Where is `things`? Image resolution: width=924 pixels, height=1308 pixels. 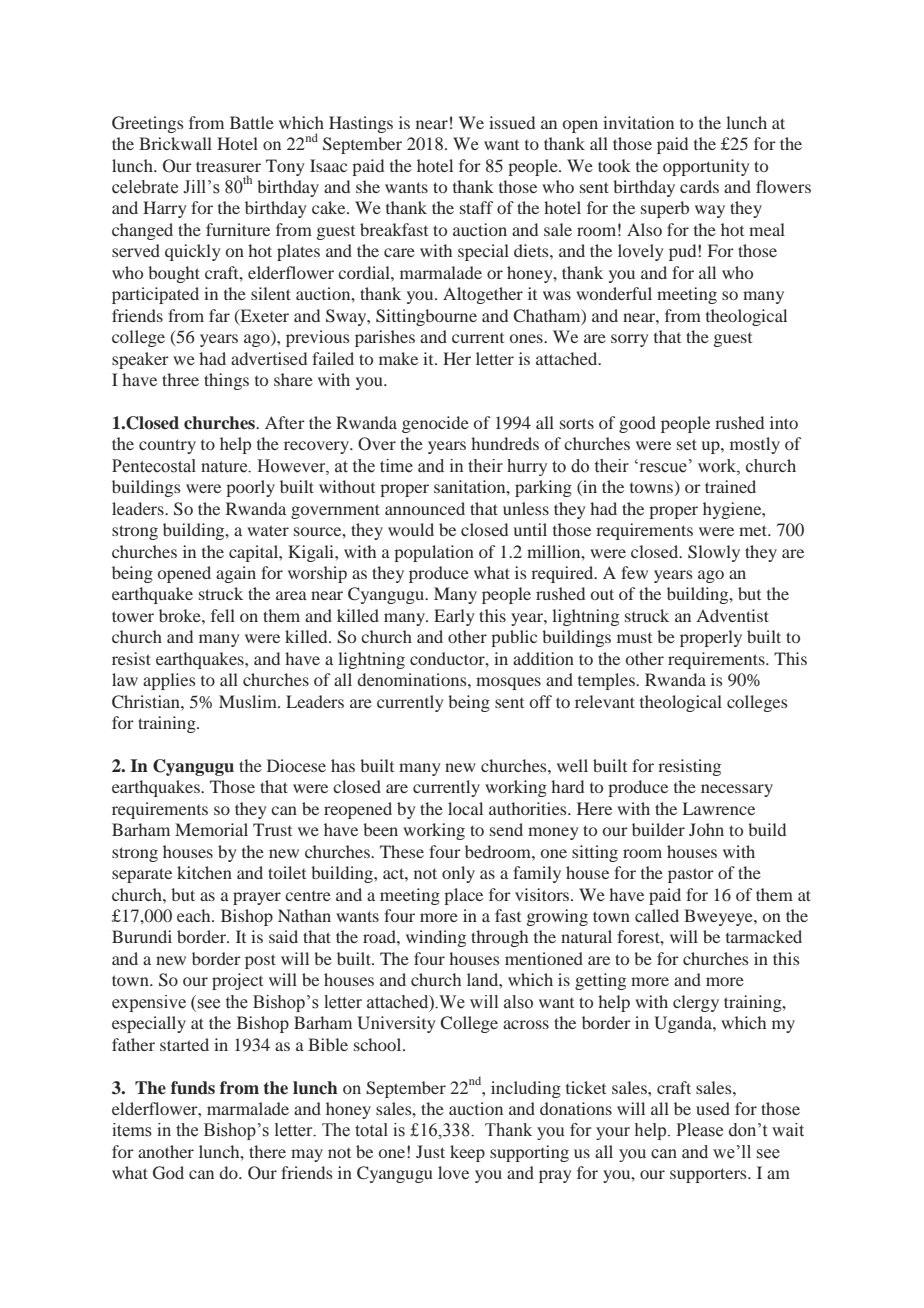
things is located at coordinates (226, 381).
